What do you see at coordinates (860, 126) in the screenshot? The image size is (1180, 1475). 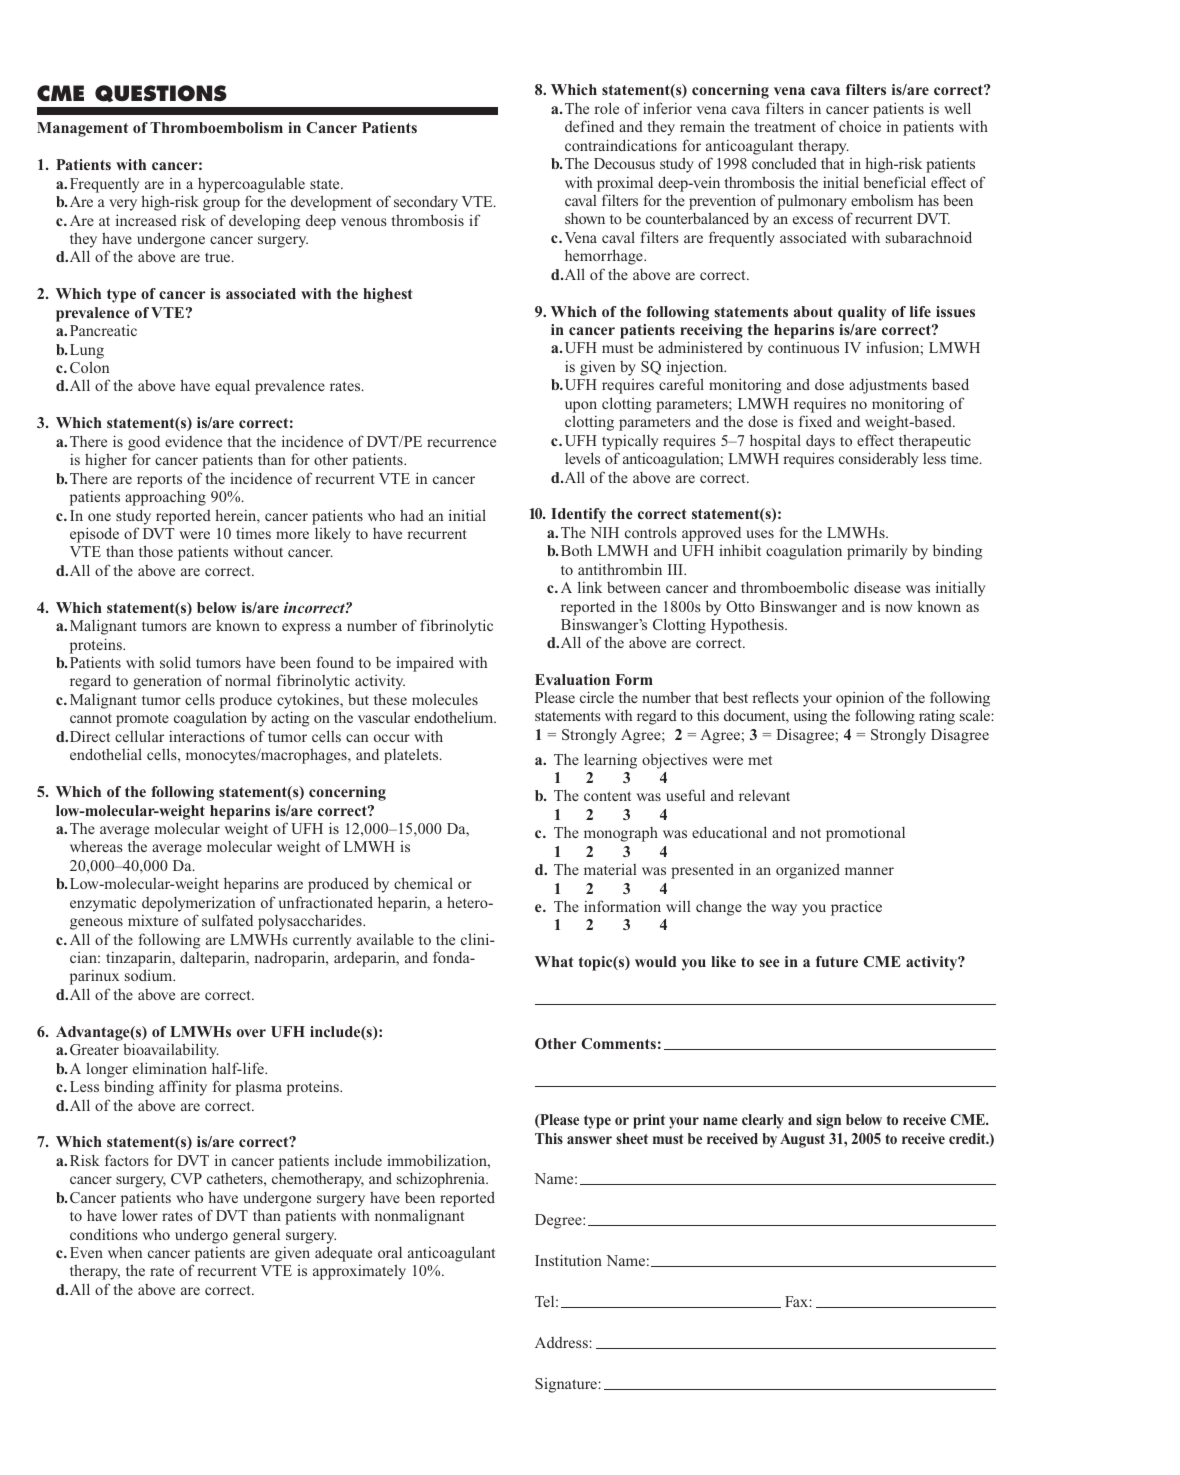 I see `choice` at bounding box center [860, 126].
